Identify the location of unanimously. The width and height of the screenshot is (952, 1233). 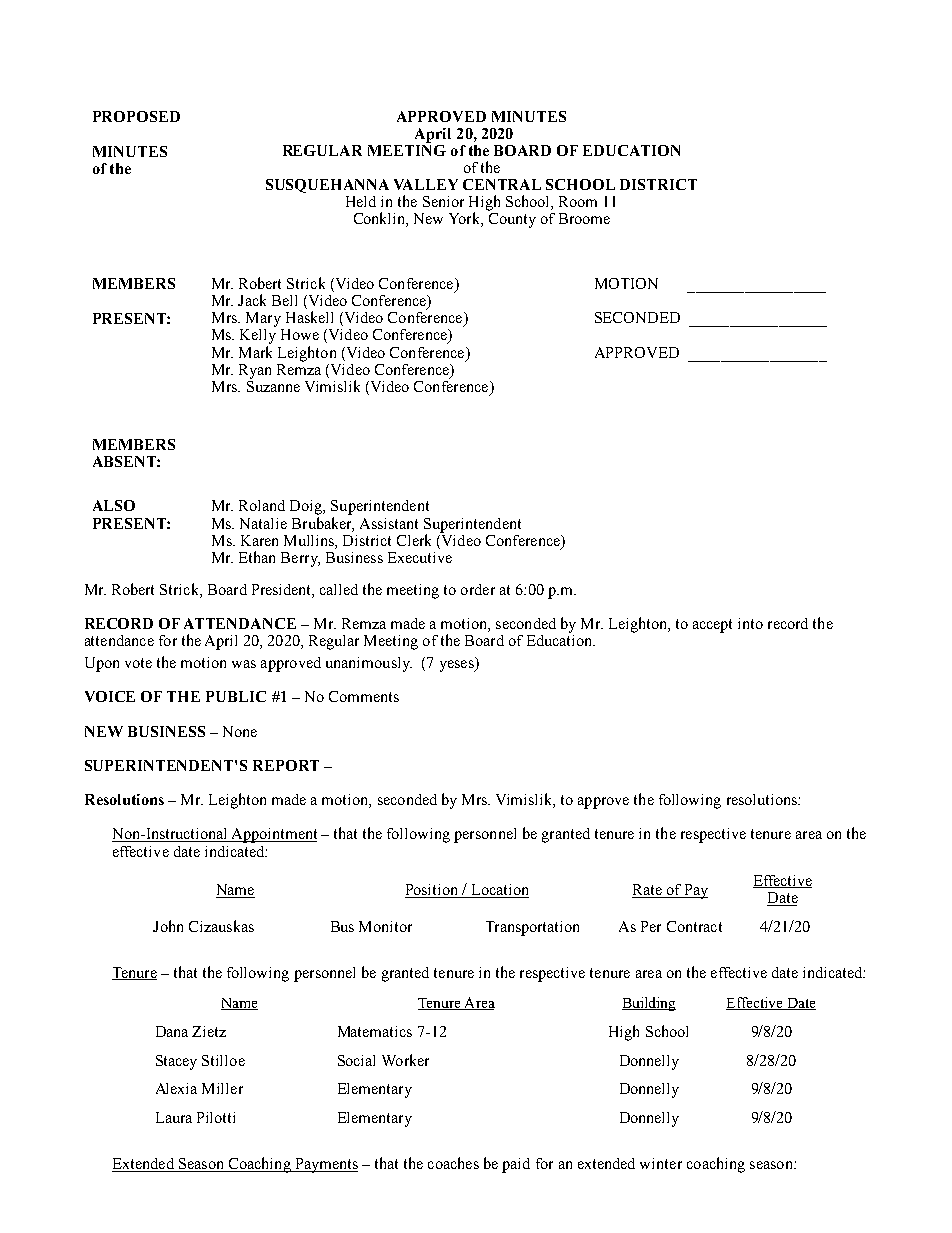
(369, 664).
